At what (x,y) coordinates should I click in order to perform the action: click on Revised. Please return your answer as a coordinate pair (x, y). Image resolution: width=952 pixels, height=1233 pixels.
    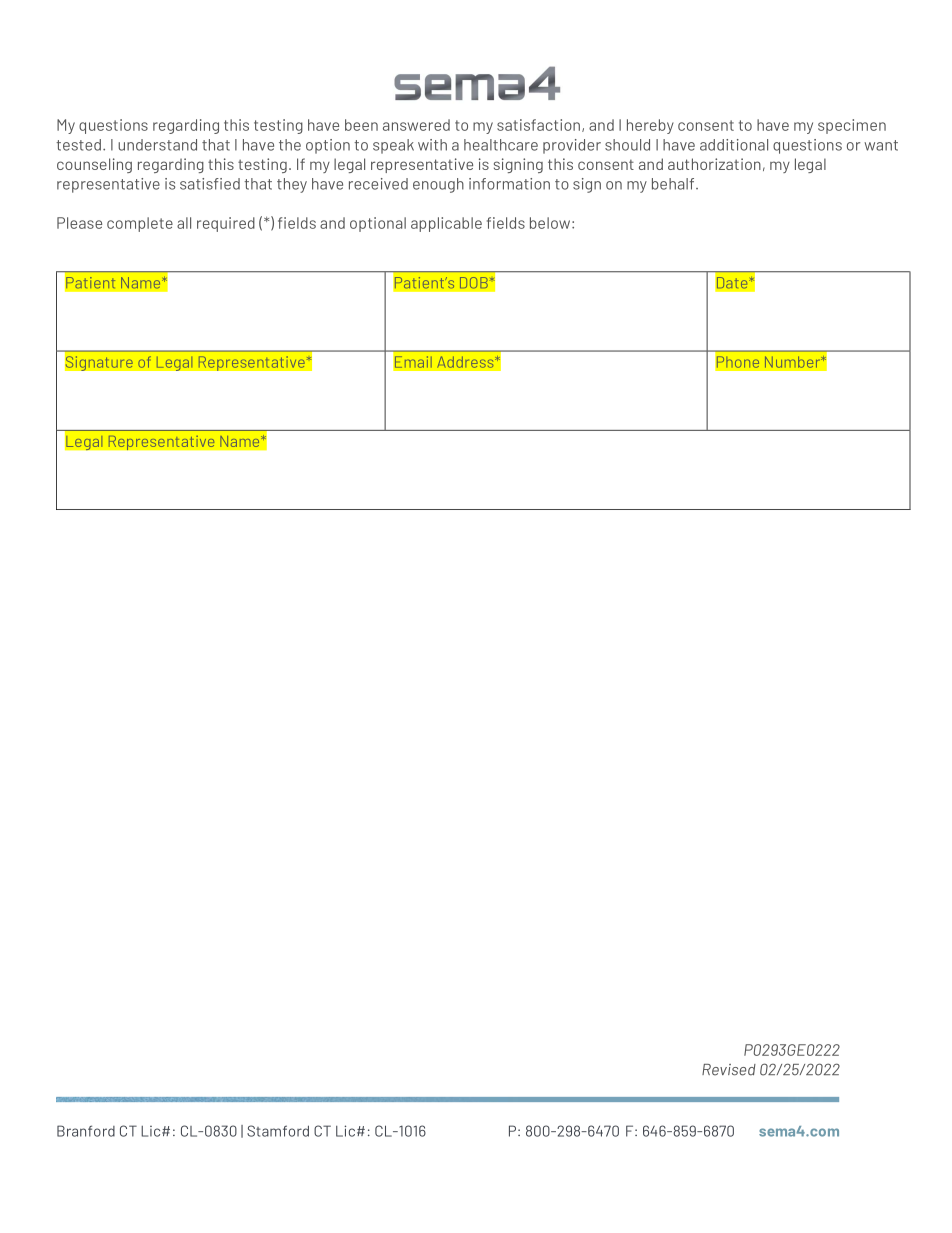
    Looking at the image, I should click on (729, 1070).
